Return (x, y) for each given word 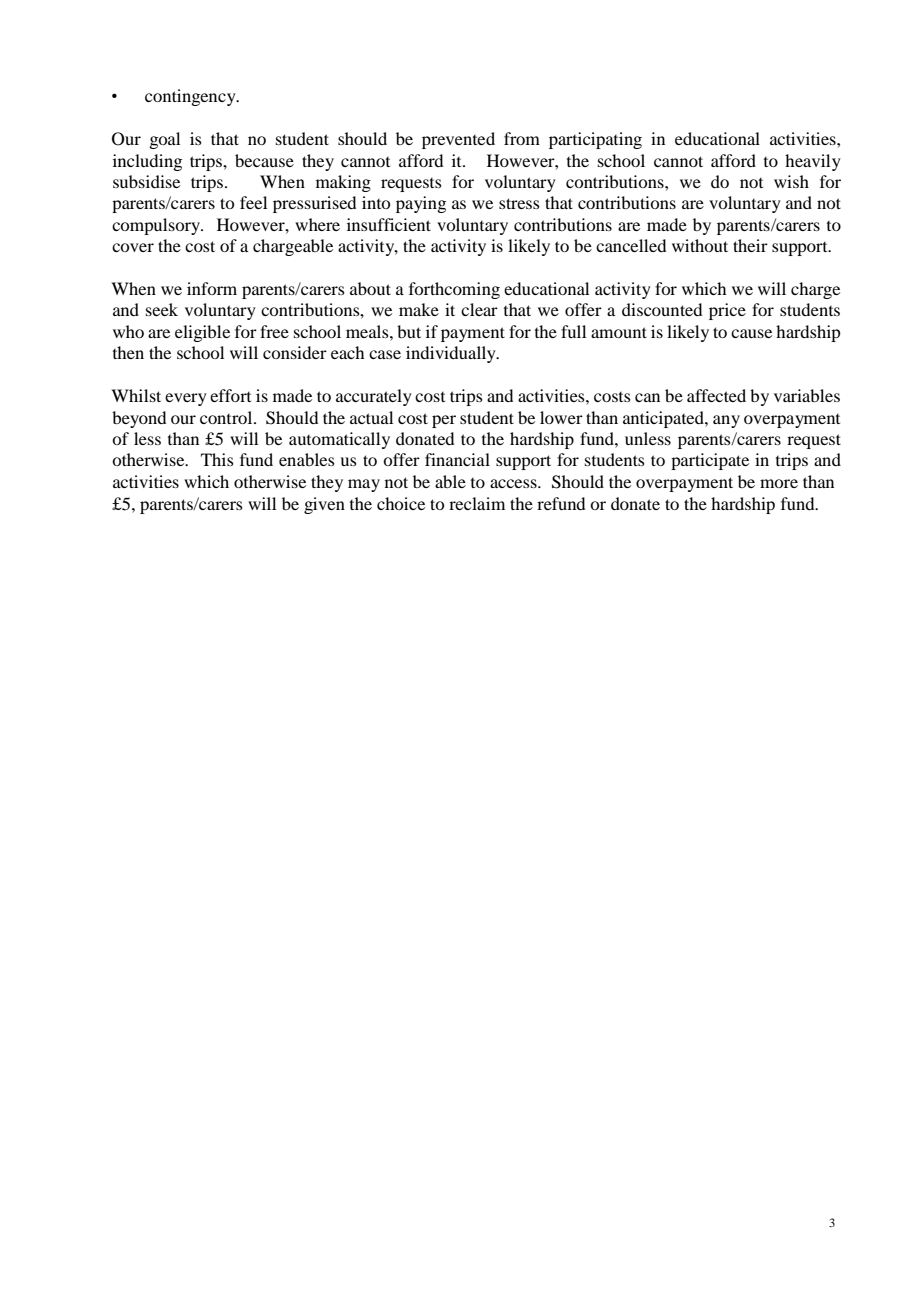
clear (479, 309)
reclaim (477, 503)
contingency (191, 97)
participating (595, 140)
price (727, 311)
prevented (458, 140)
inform (212, 288)
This (217, 459)
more (779, 483)
